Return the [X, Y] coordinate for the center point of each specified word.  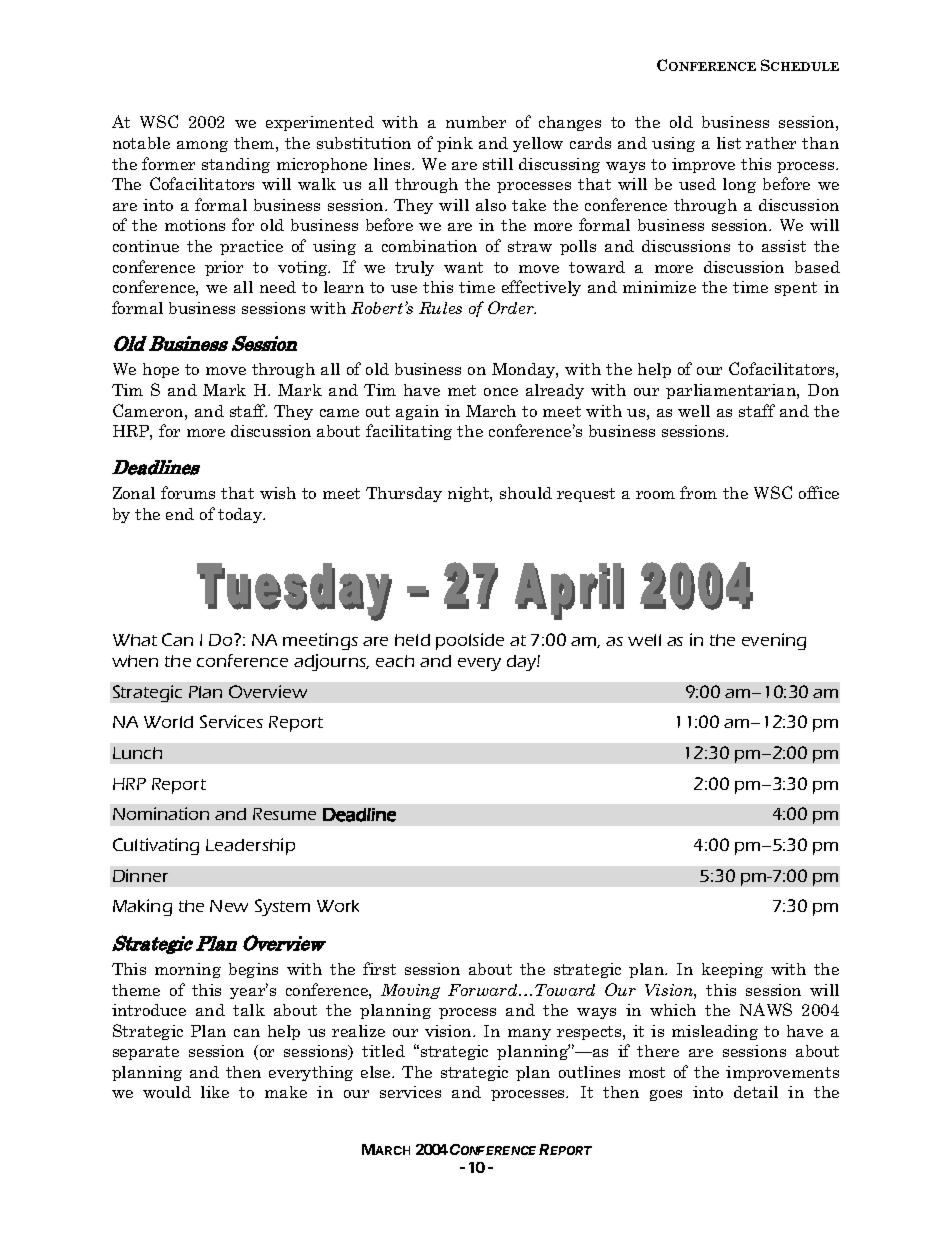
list [729, 143]
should [526, 493]
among [202, 146]
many [529, 1034]
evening [774, 641]
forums [188, 492]
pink [455, 144]
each [395, 661]
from [698, 492]
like [215, 1092]
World [168, 722]
